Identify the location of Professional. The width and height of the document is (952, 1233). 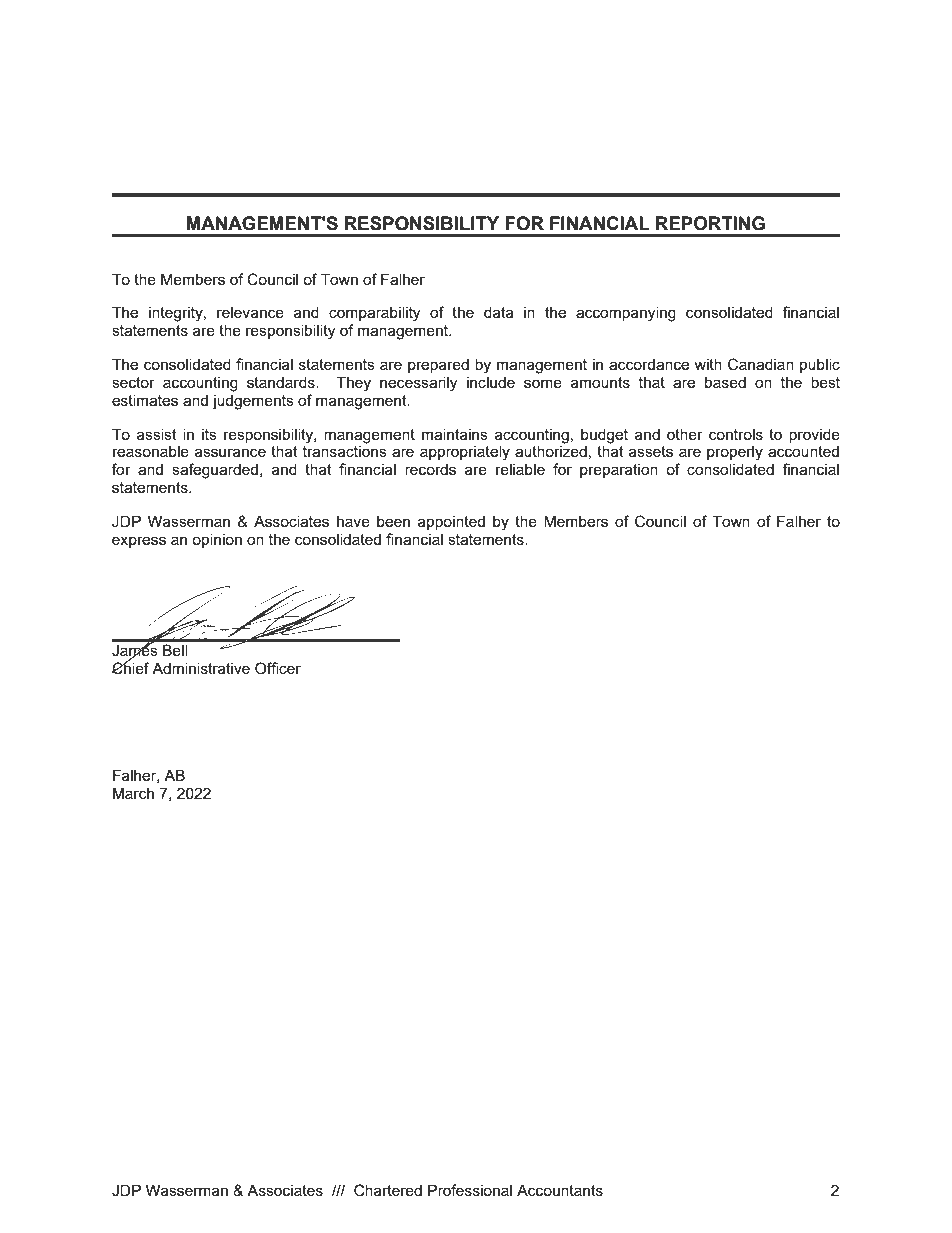
(470, 1190).
